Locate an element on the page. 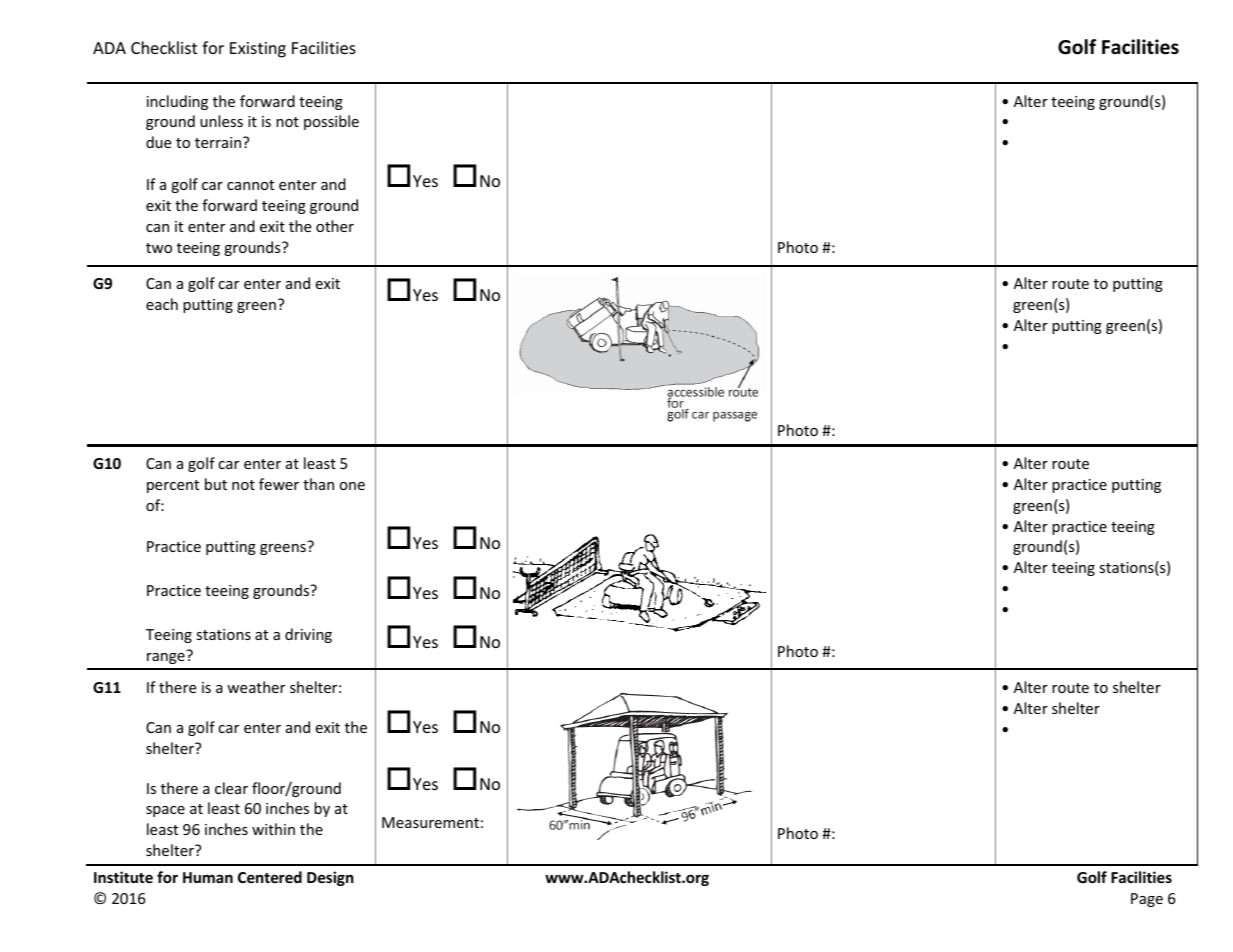 The width and height of the image is (1233, 952). other is located at coordinates (335, 226).
